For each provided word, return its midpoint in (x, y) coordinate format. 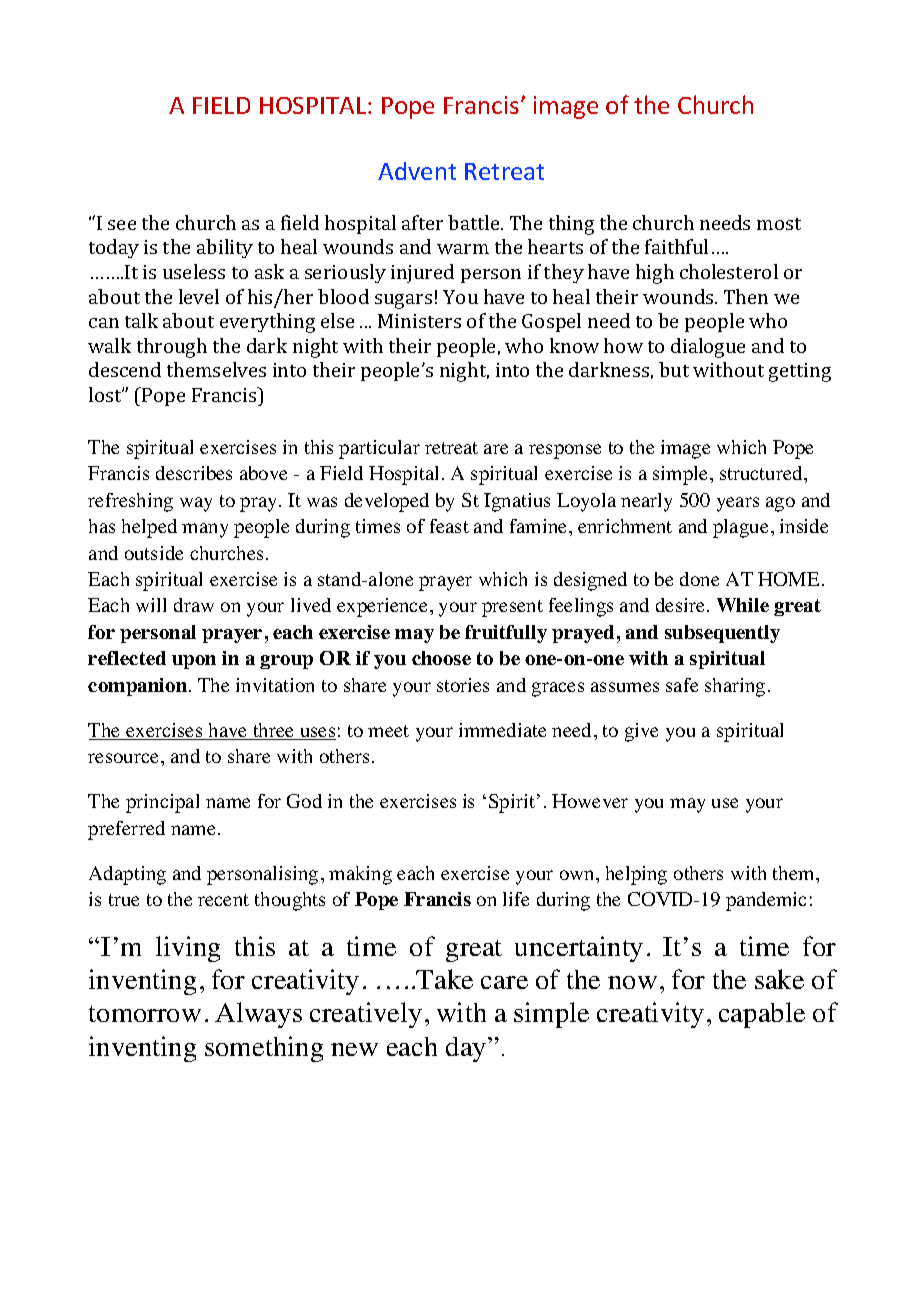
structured (762, 473)
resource (125, 758)
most (779, 224)
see (122, 225)
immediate (502, 730)
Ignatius (517, 502)
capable (762, 1015)
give (641, 732)
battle (475, 222)
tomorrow (145, 1014)
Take (444, 979)
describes (194, 473)
